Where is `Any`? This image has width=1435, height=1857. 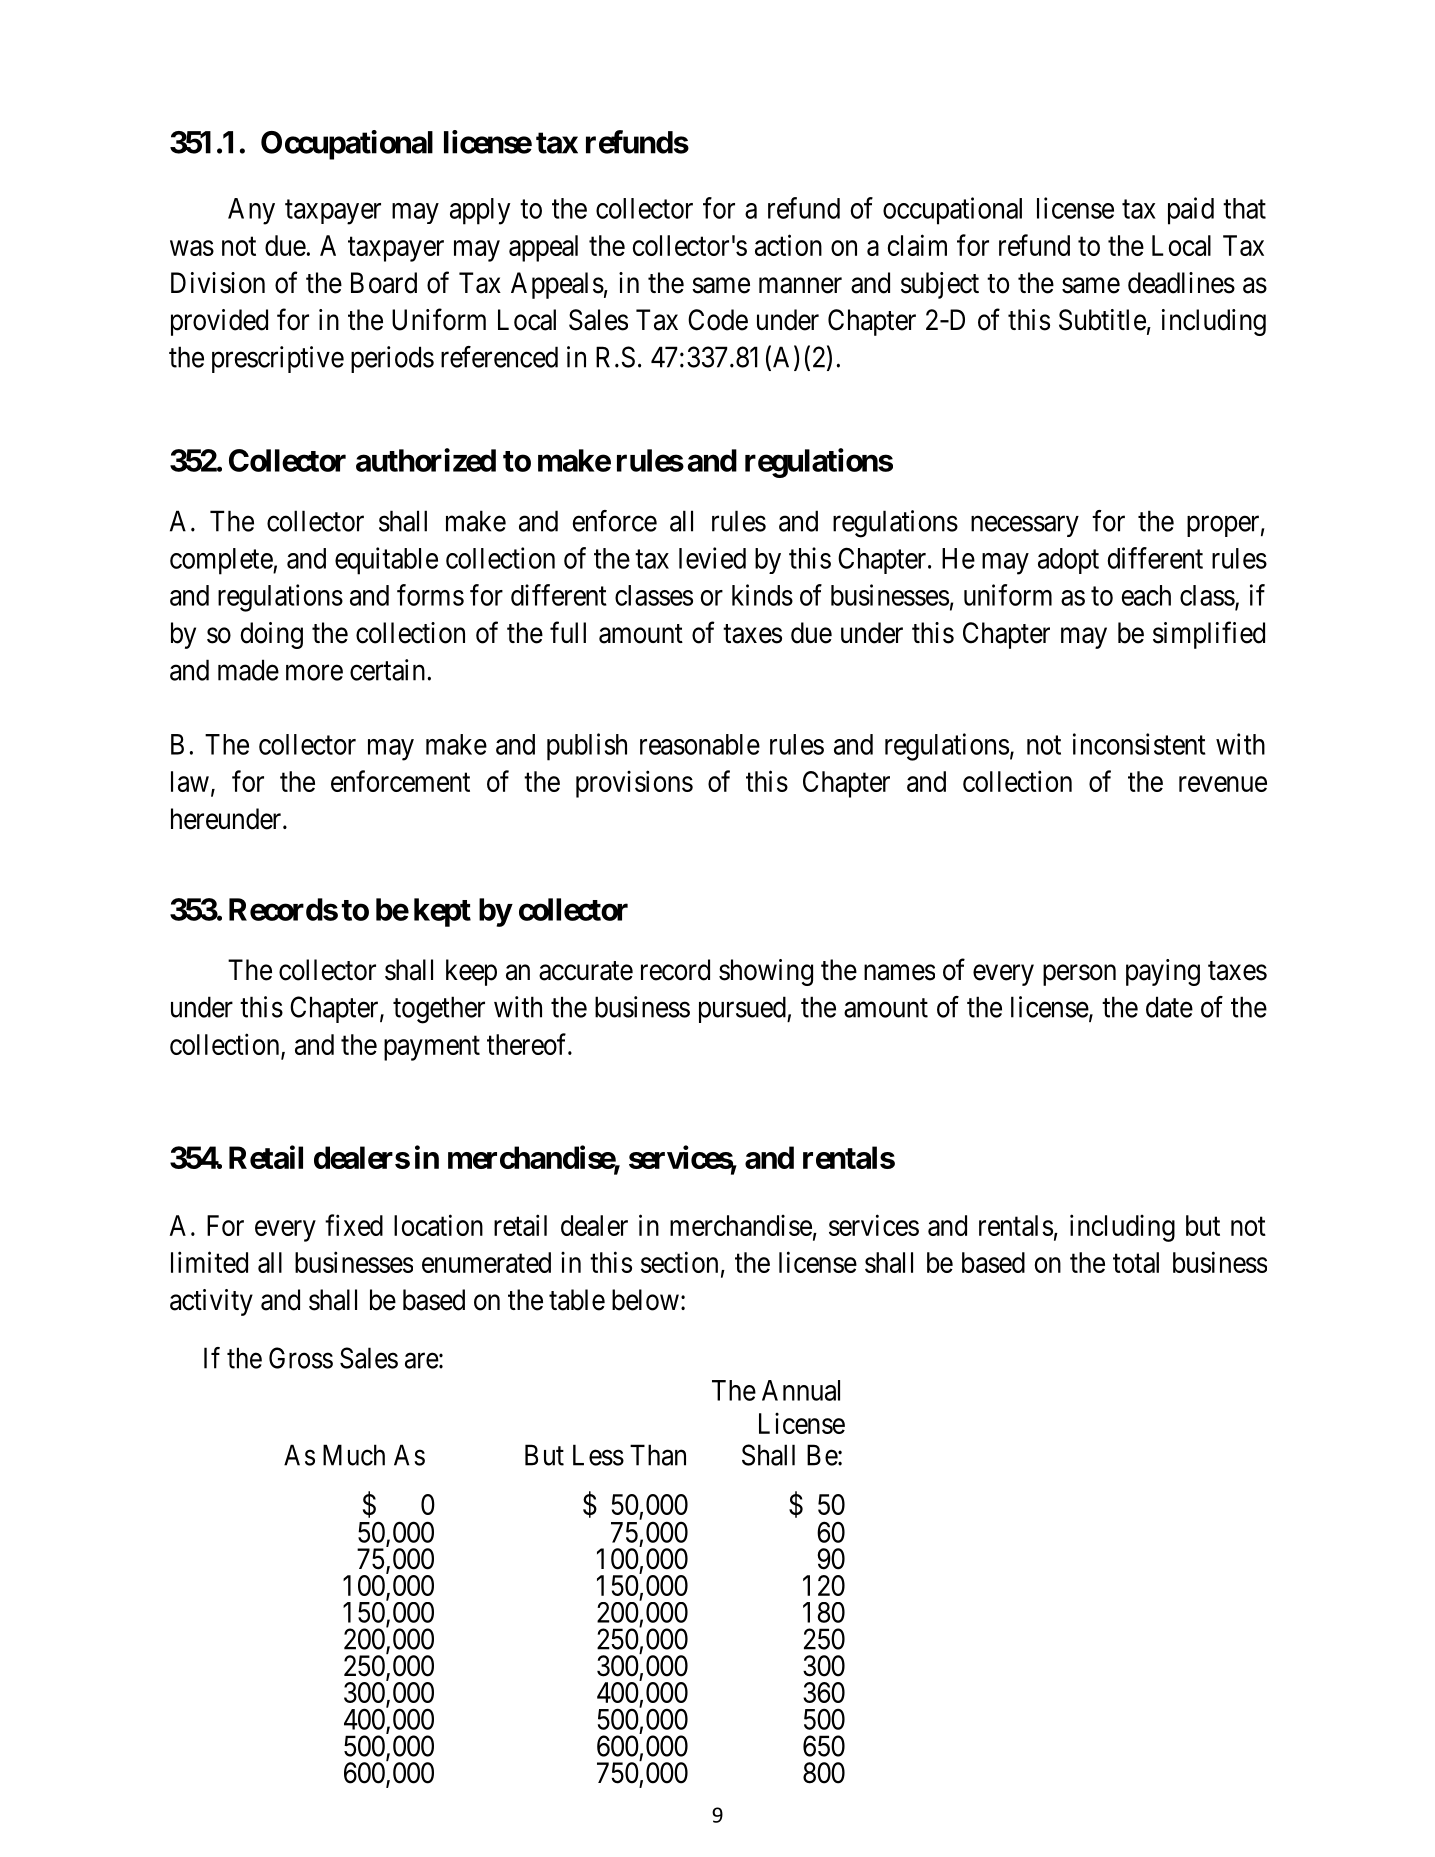
Any is located at coordinates (251, 211).
